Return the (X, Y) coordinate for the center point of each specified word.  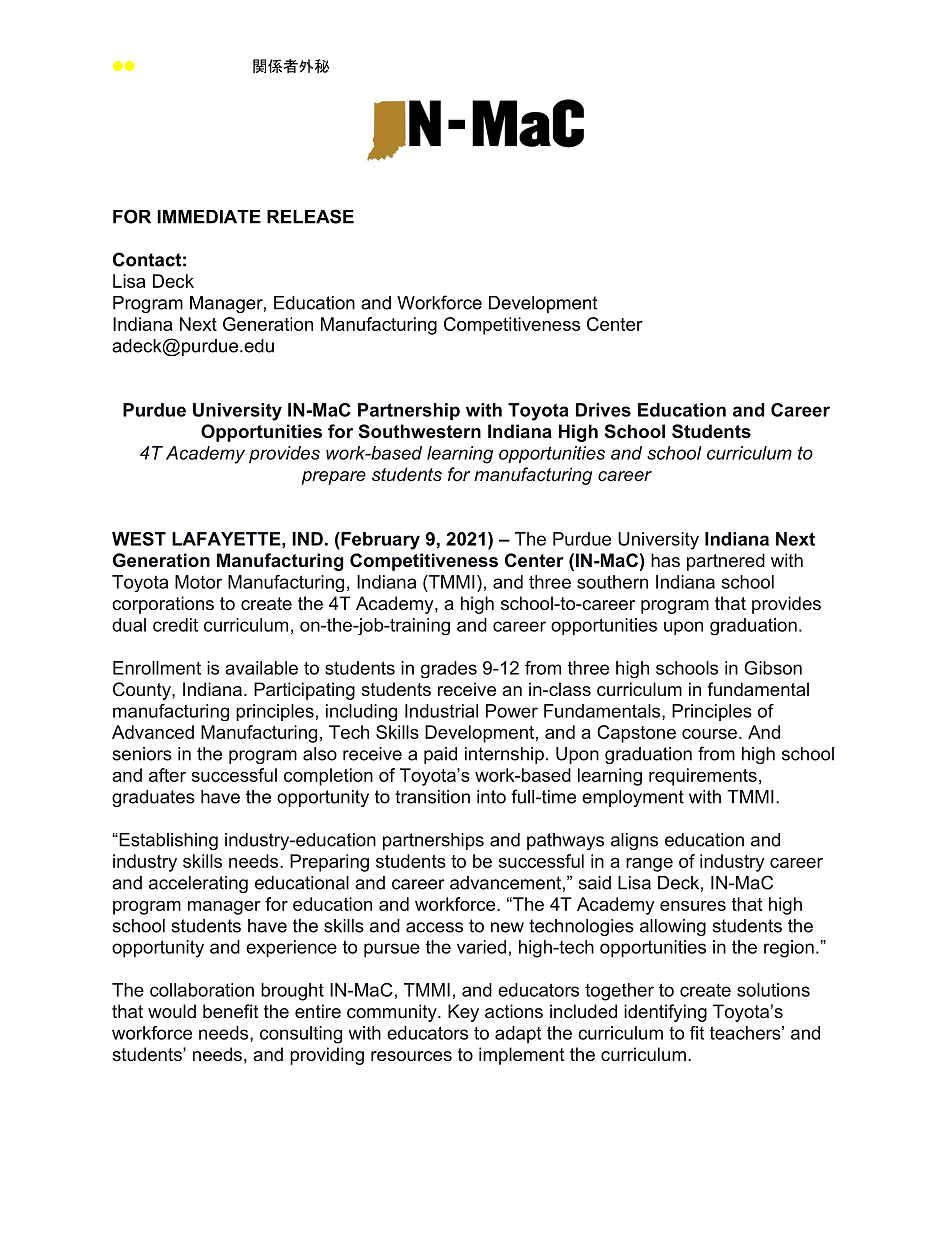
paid (440, 755)
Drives (603, 410)
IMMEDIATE (209, 217)
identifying (665, 1013)
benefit (231, 1011)
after (167, 775)
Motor (198, 582)
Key (463, 1013)
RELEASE (310, 216)
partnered (726, 562)
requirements (703, 777)
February (379, 541)
